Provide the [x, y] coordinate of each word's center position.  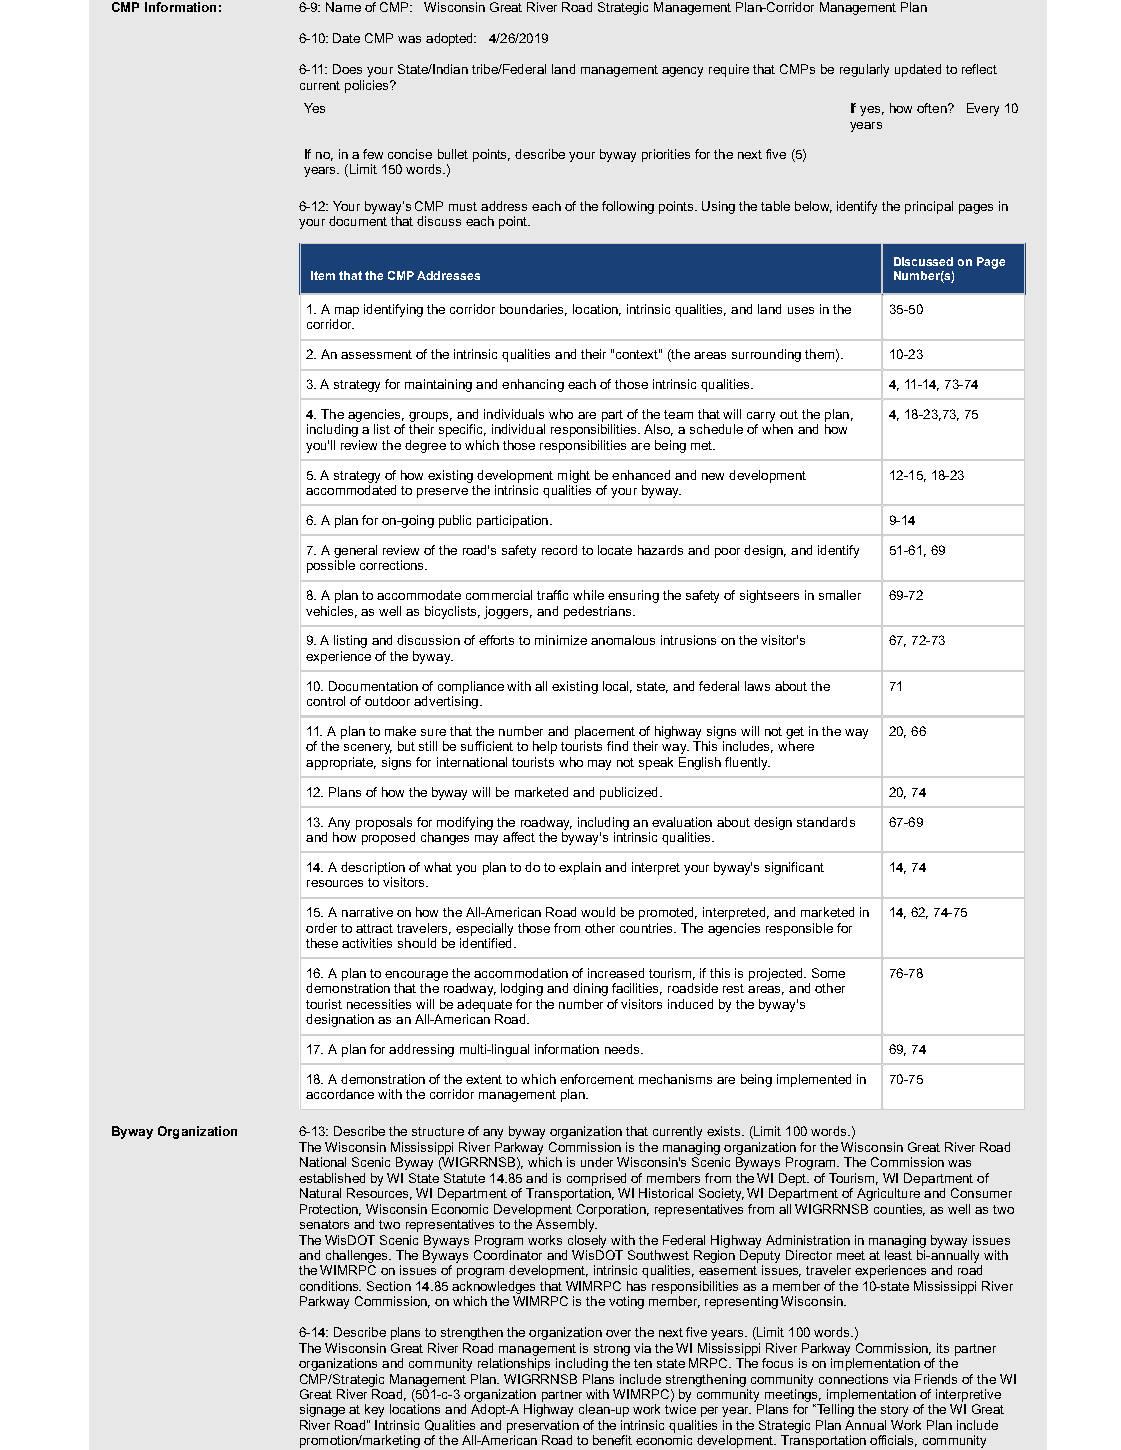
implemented [814, 1080]
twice [680, 1409]
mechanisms [675, 1079]
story [894, 1411]
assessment [376, 354]
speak [656, 763]
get [795, 733]
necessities [379, 1004]
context [638, 354]
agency [682, 72]
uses [801, 310]
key [374, 1410]
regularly [864, 70]
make [400, 731]
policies [368, 86]
